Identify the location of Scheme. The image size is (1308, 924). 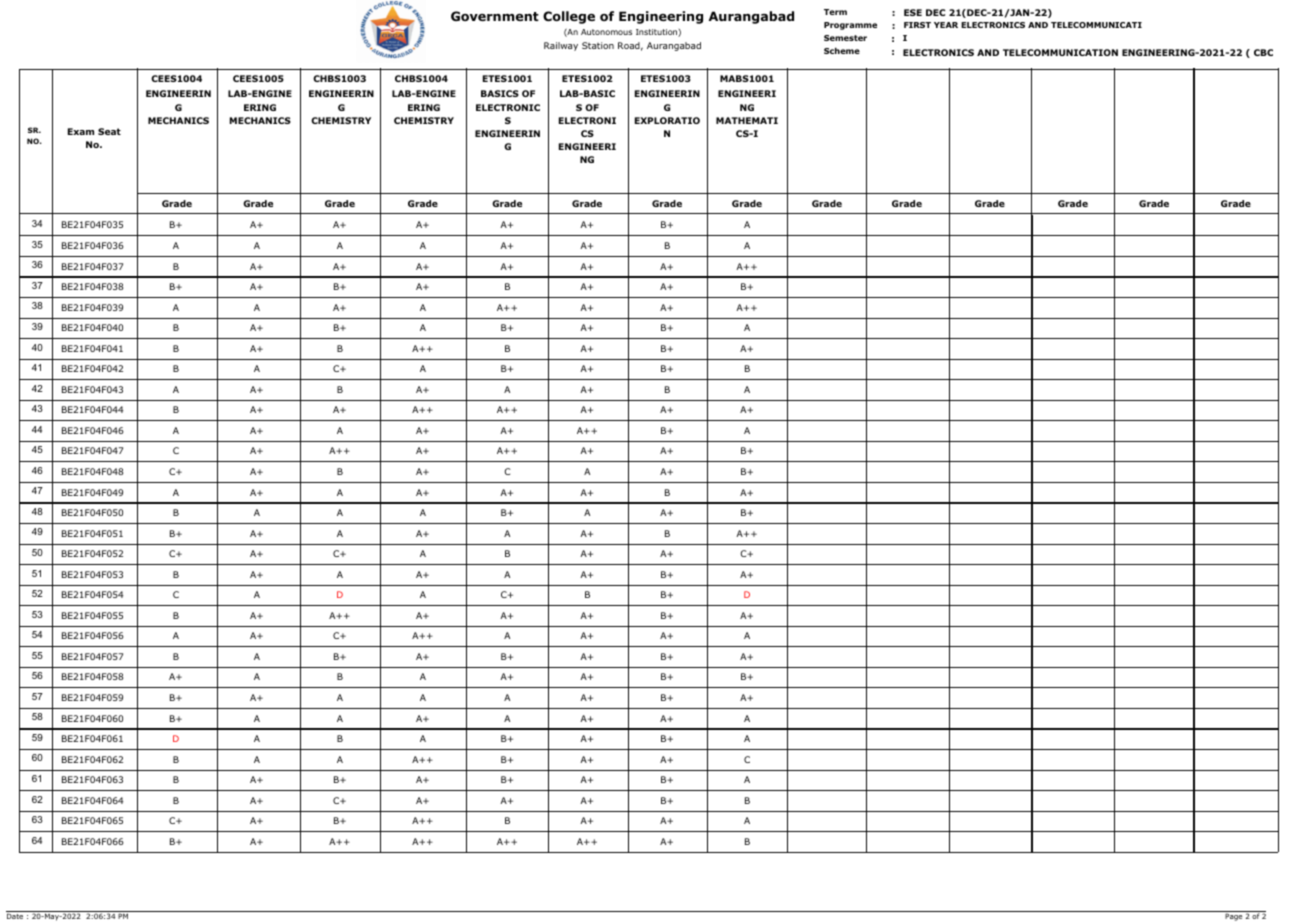
(842, 50).
